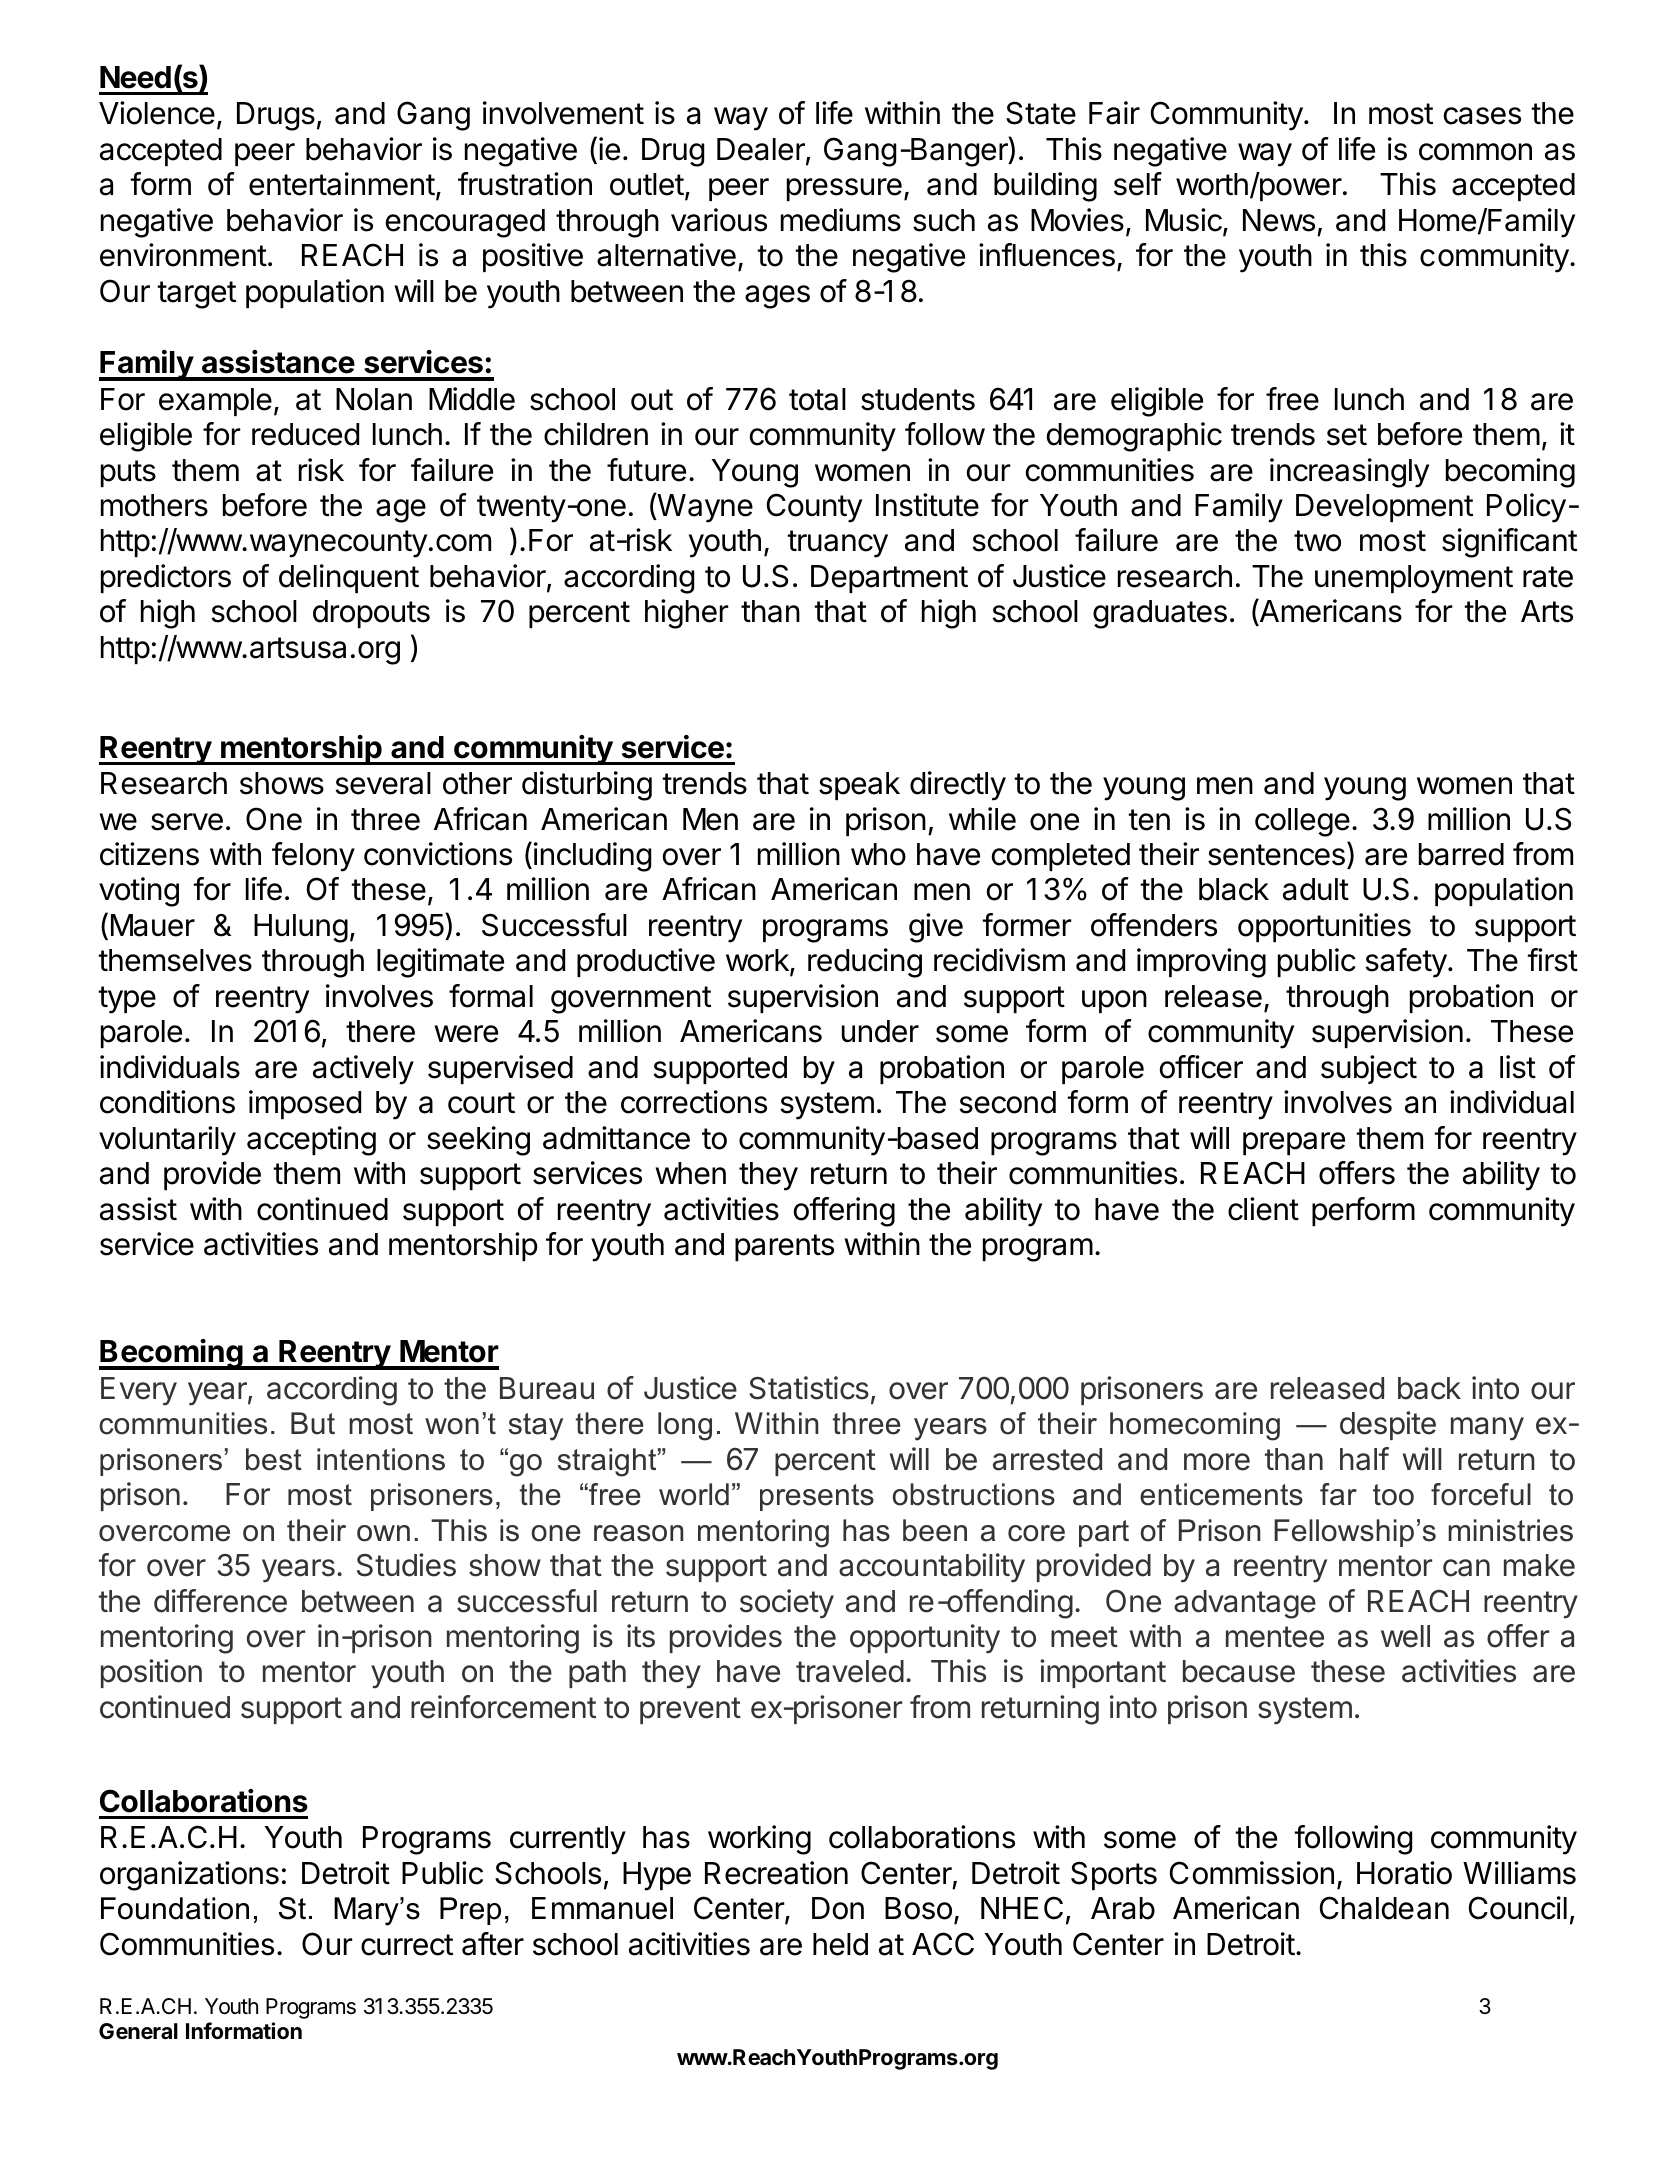  I want to click on unemployment, so click(1414, 579).
